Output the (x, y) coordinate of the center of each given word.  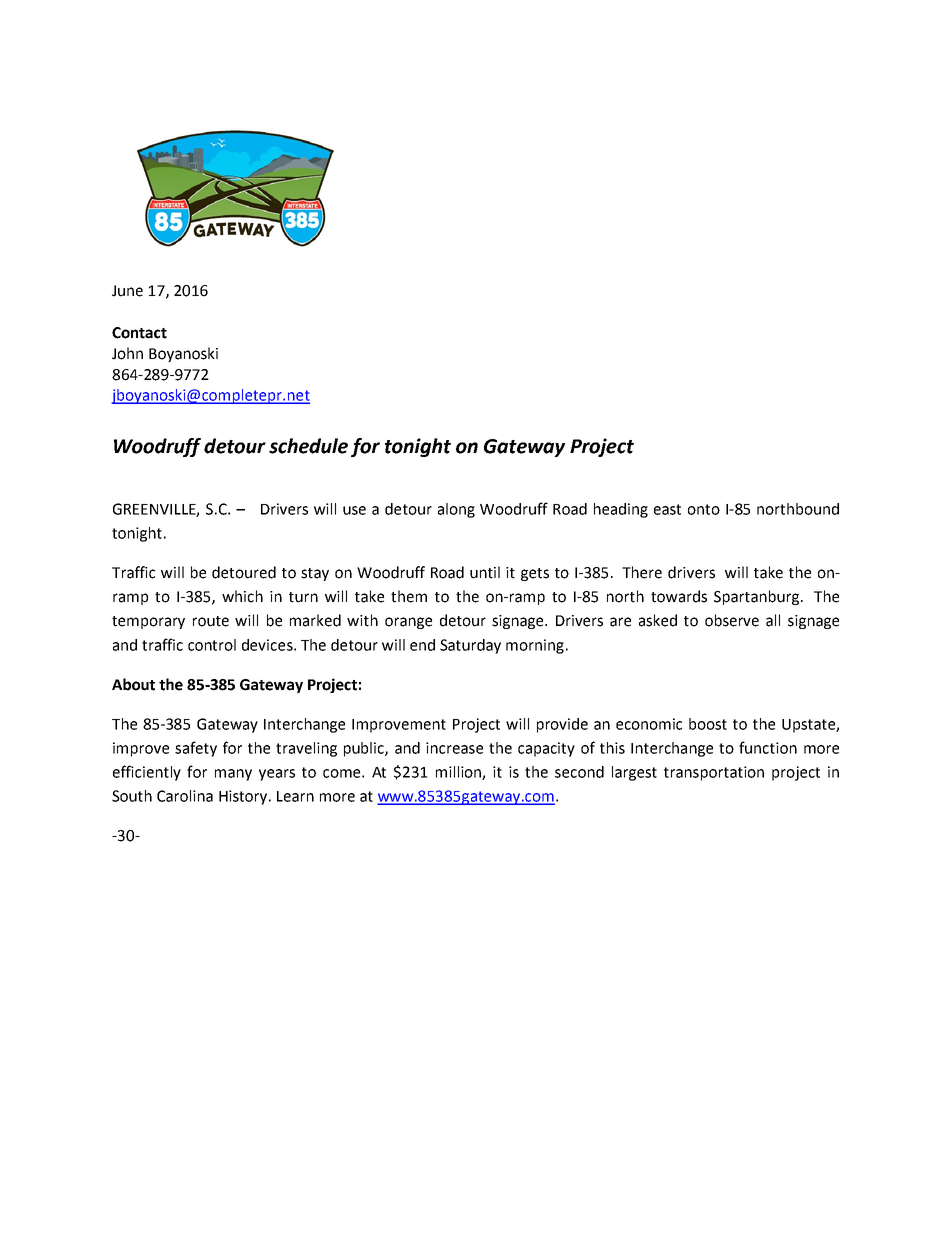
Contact (139, 333)
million (459, 773)
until (485, 572)
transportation (714, 773)
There (642, 572)
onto (704, 509)
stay (315, 574)
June (127, 291)
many (233, 775)
